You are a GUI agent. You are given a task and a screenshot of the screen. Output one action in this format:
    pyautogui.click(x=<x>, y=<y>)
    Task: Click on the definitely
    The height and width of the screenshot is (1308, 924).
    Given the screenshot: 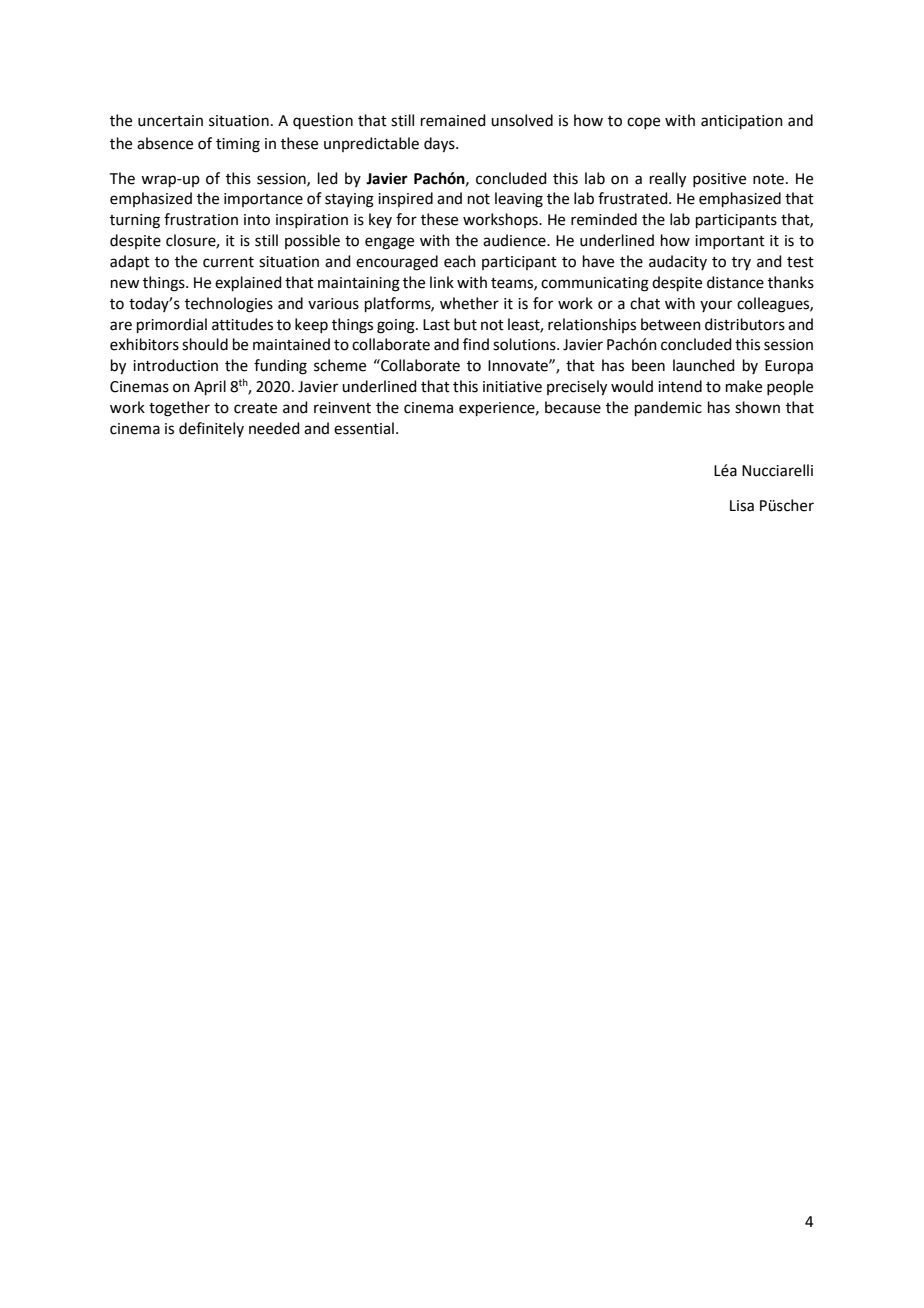 What is the action you would take?
    pyautogui.click(x=211, y=429)
